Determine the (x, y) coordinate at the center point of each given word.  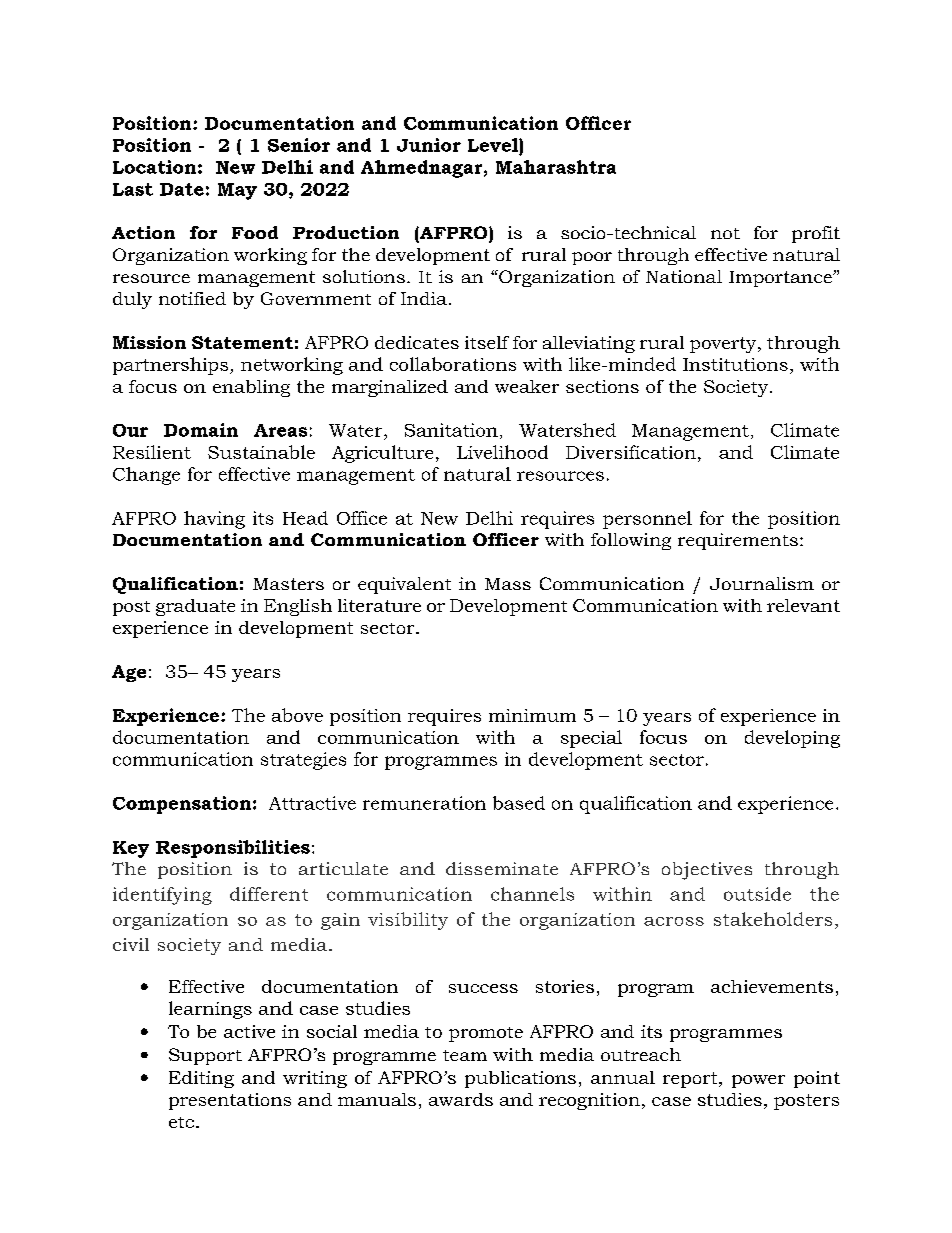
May (237, 191)
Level (494, 145)
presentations (230, 1101)
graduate (195, 607)
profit (816, 234)
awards (461, 1099)
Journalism (762, 583)
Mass (508, 584)
